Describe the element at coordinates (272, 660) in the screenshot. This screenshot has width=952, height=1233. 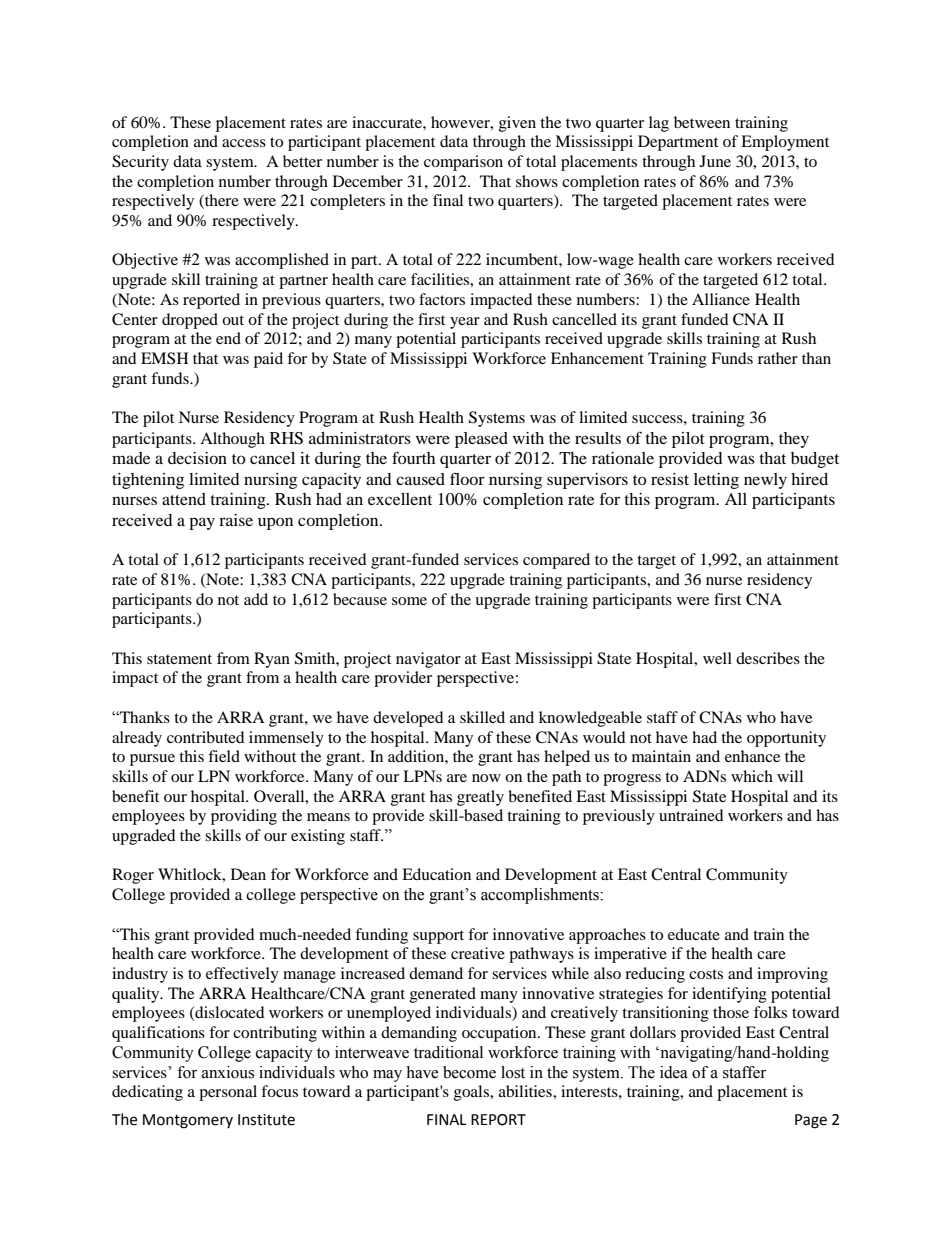
I see `Ryan` at that location.
